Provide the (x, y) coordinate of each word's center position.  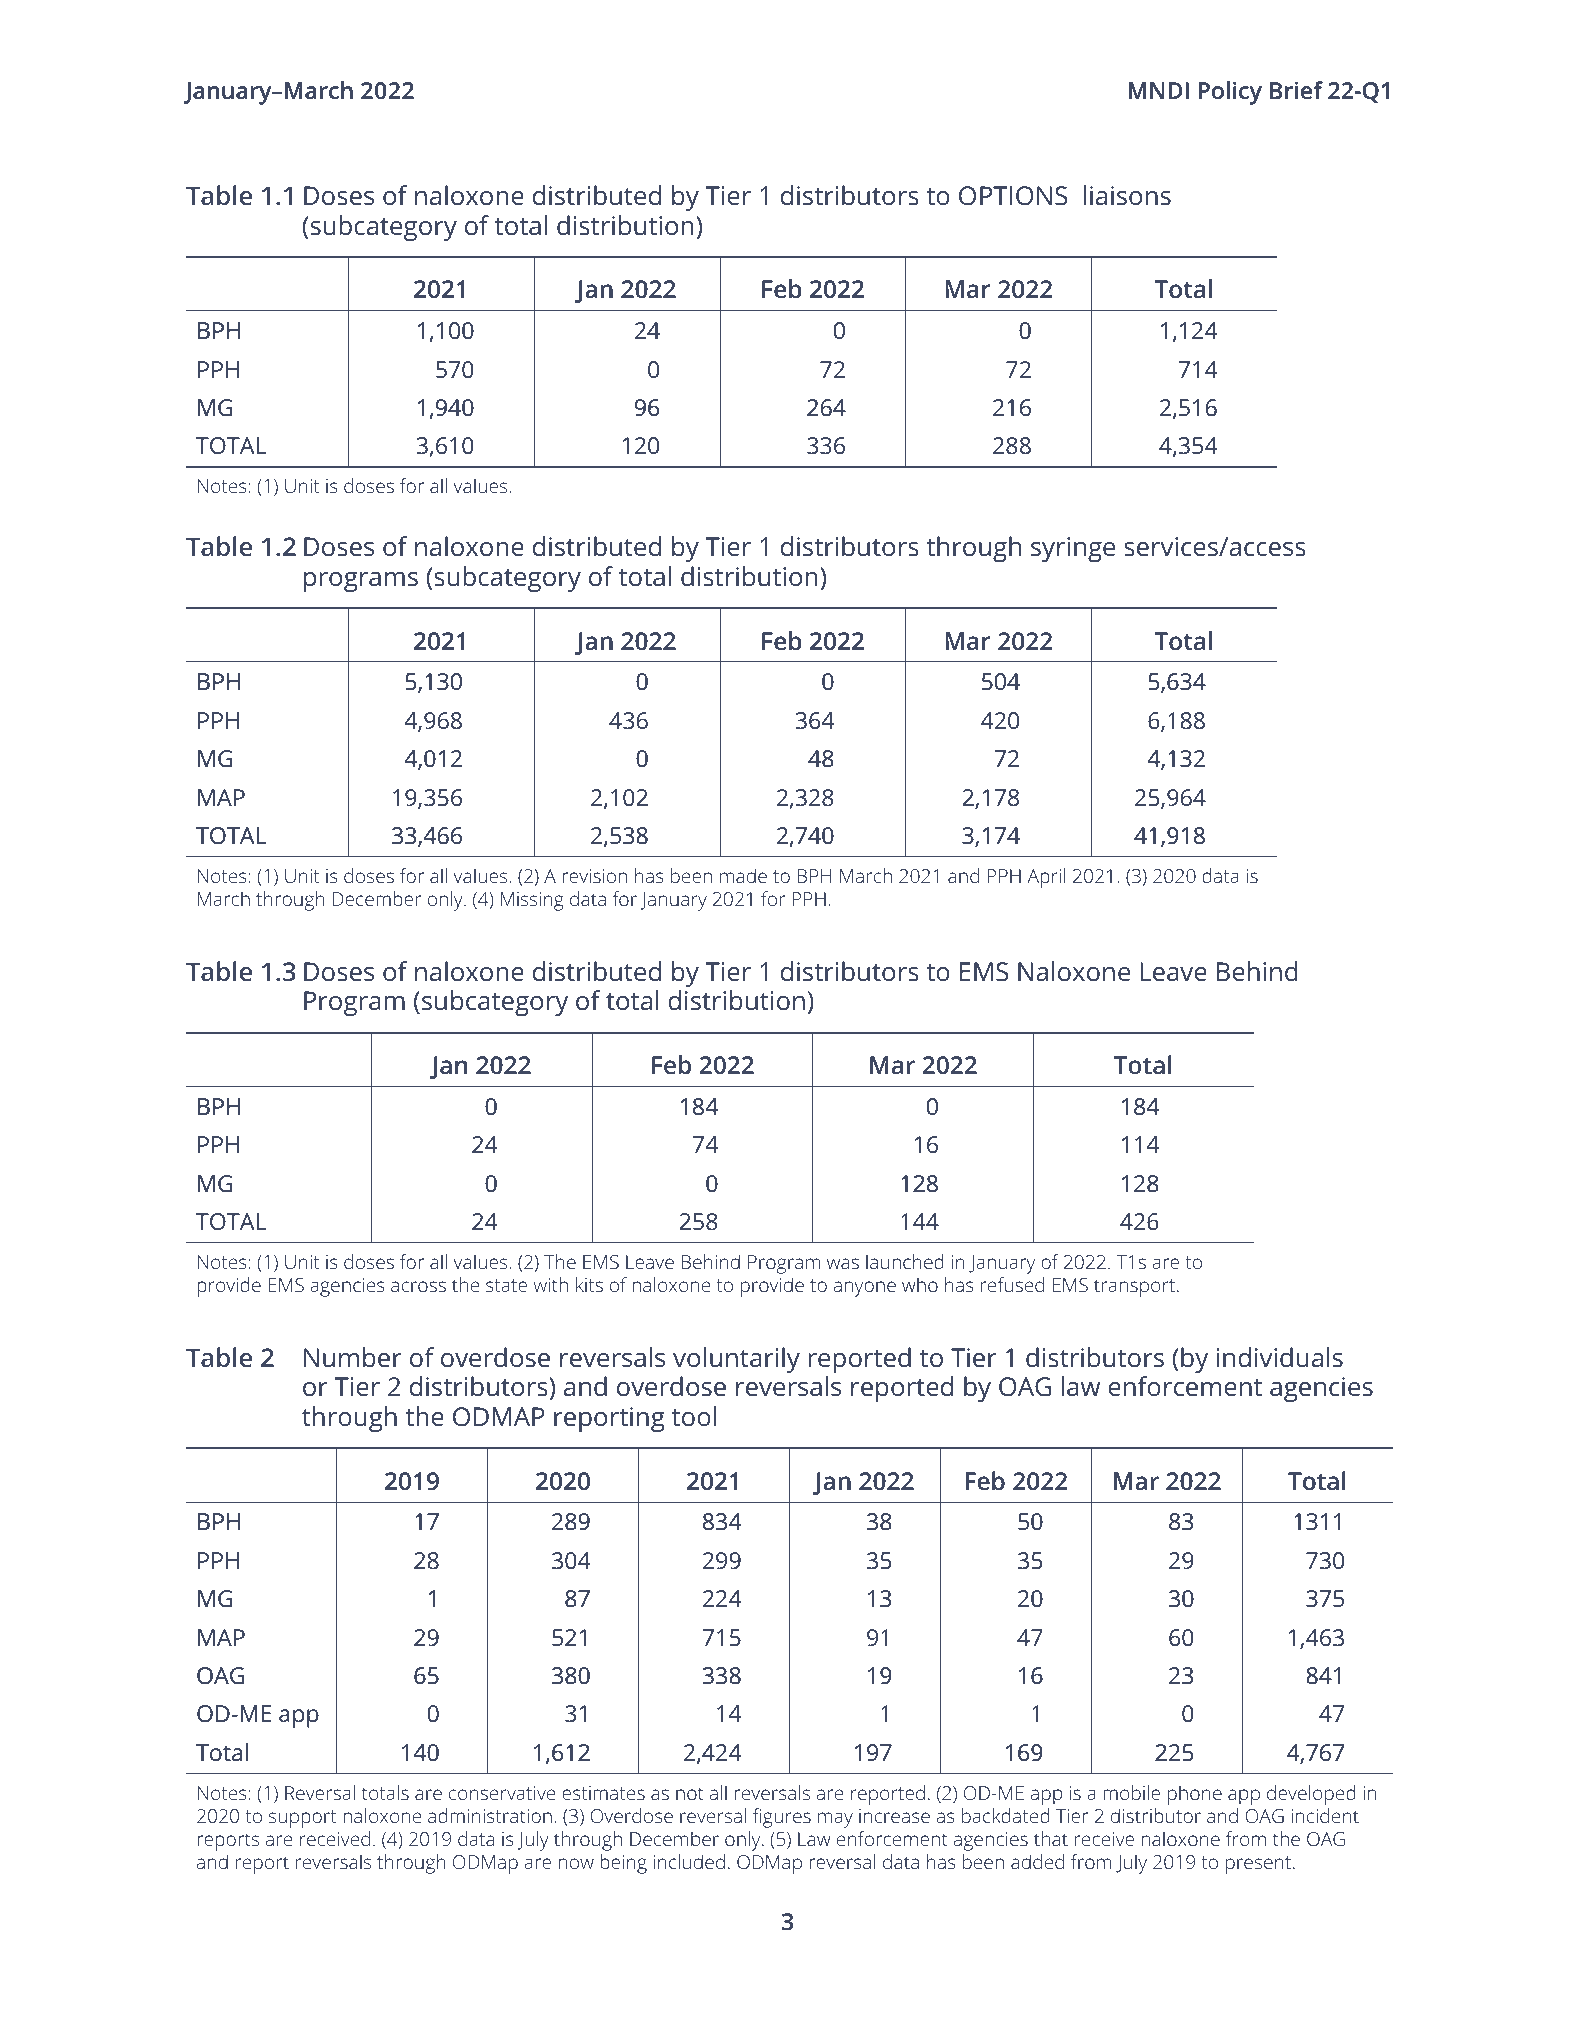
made (743, 875)
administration (490, 1815)
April (1046, 878)
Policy (1230, 93)
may (835, 1820)
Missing (532, 901)
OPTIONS (1013, 196)
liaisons (1127, 195)
